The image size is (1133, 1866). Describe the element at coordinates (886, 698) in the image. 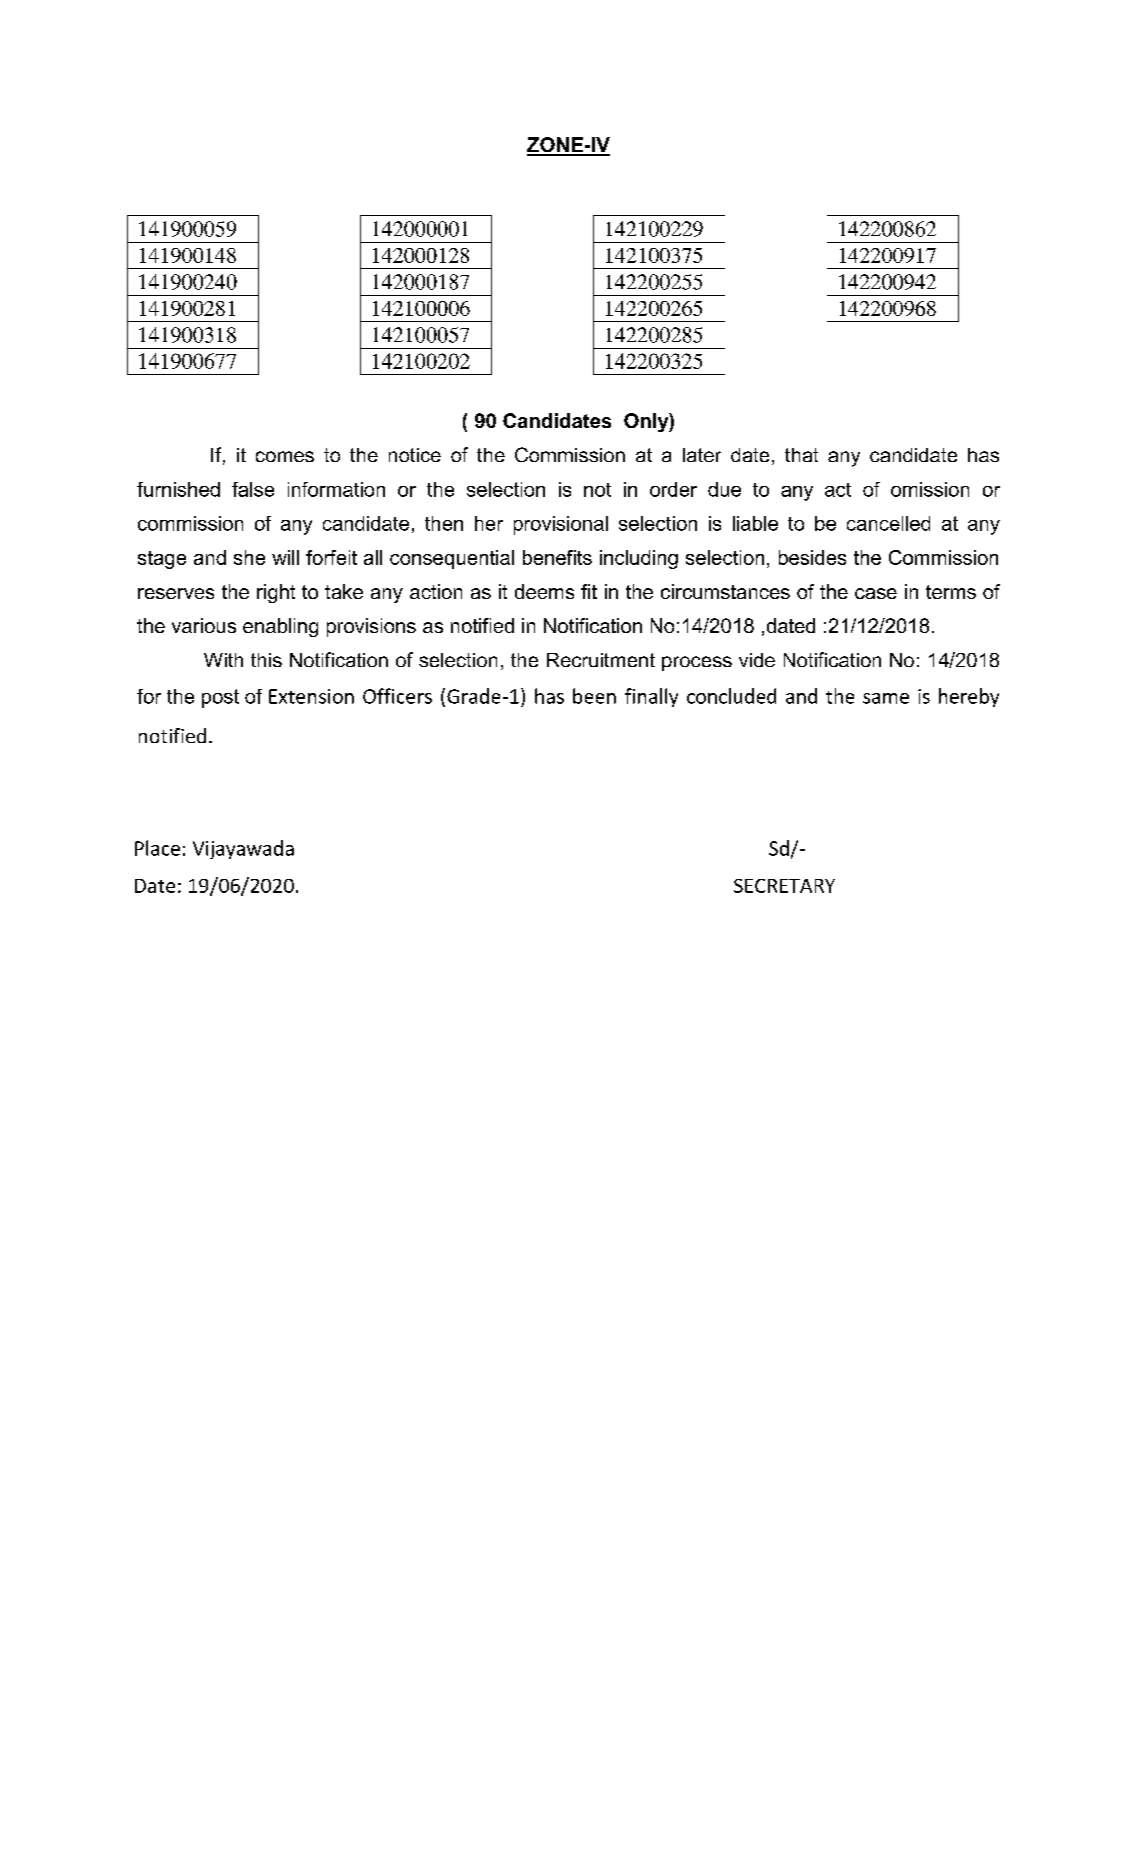

I see `same` at that location.
